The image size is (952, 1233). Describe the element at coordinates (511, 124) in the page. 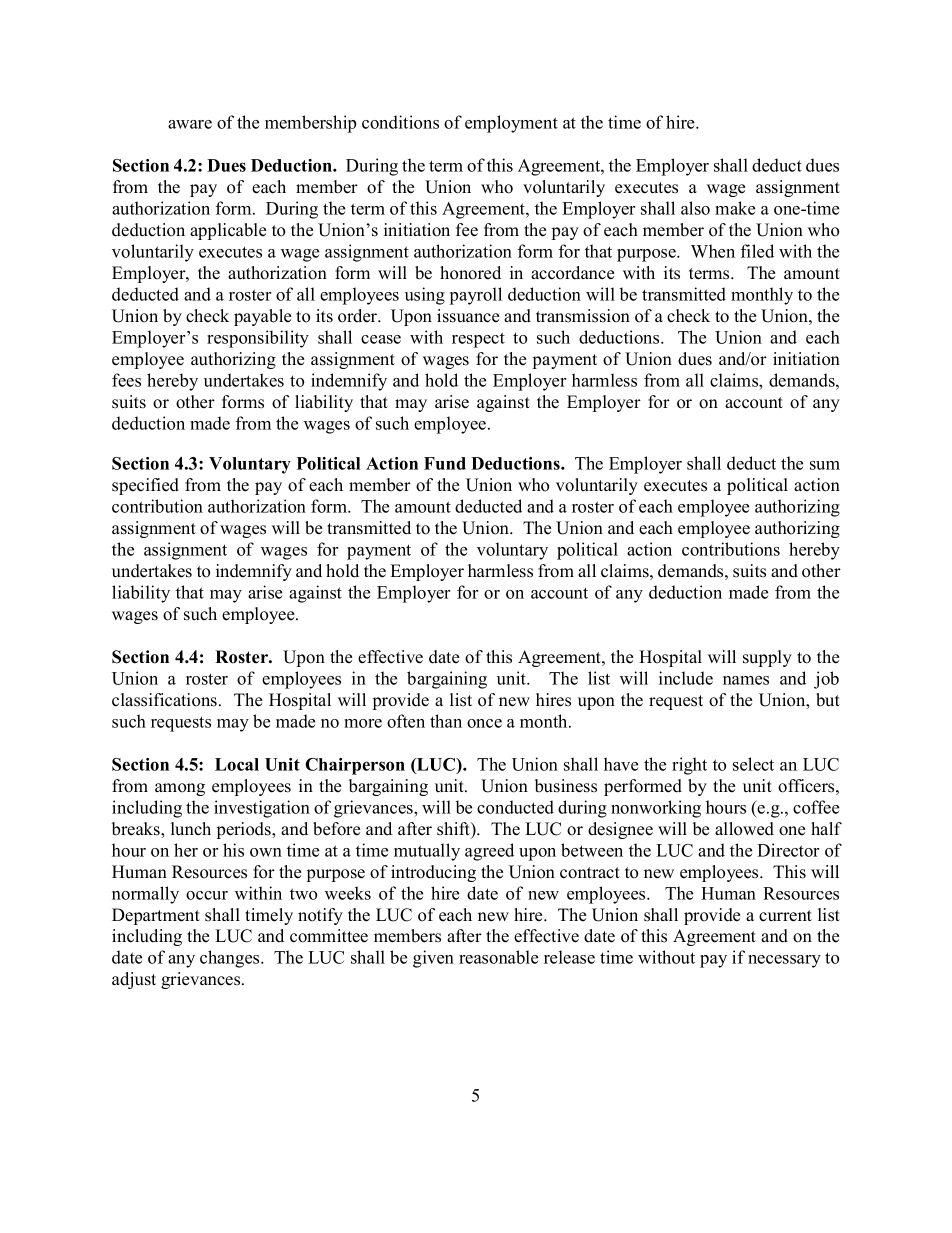

I see `employment` at that location.
